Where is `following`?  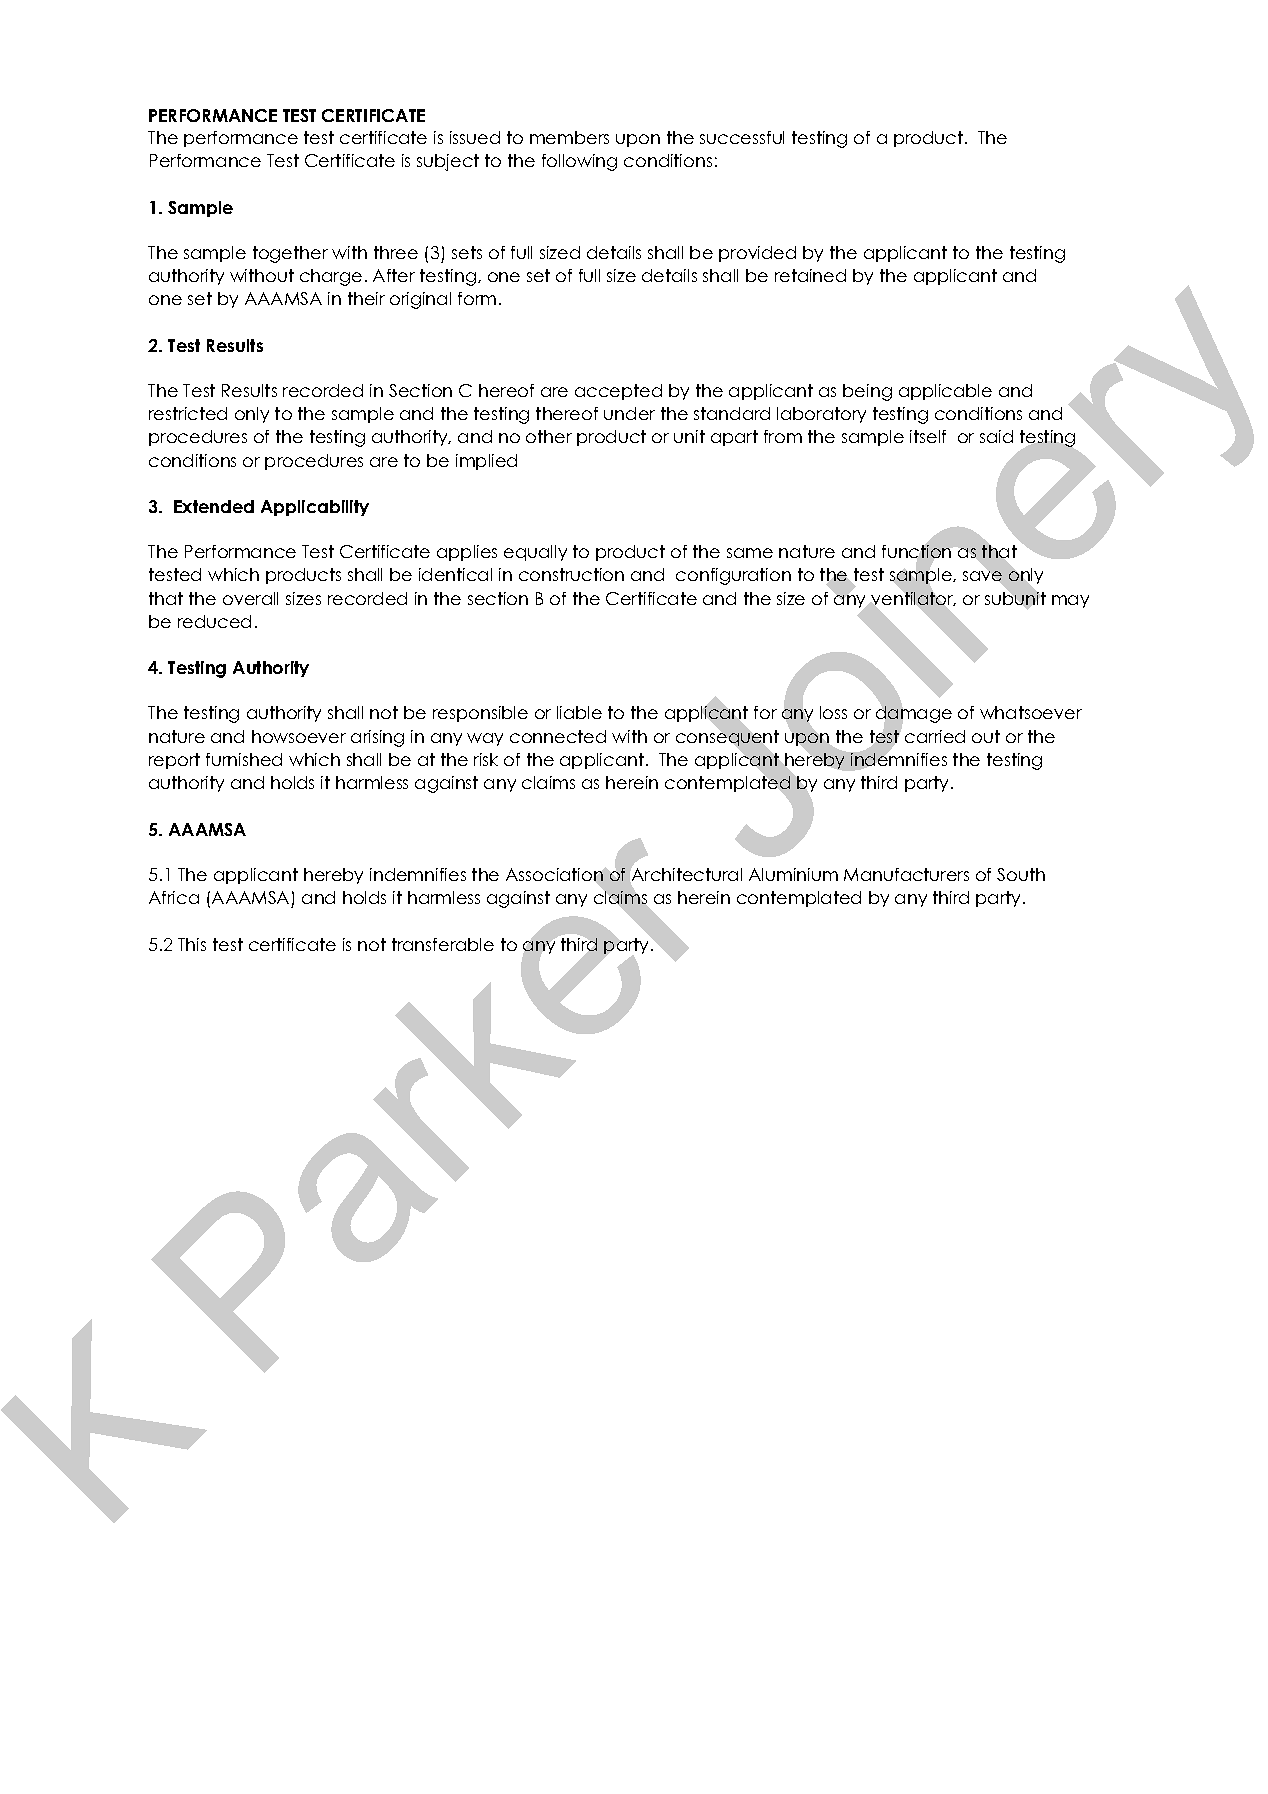 following is located at coordinates (579, 162).
